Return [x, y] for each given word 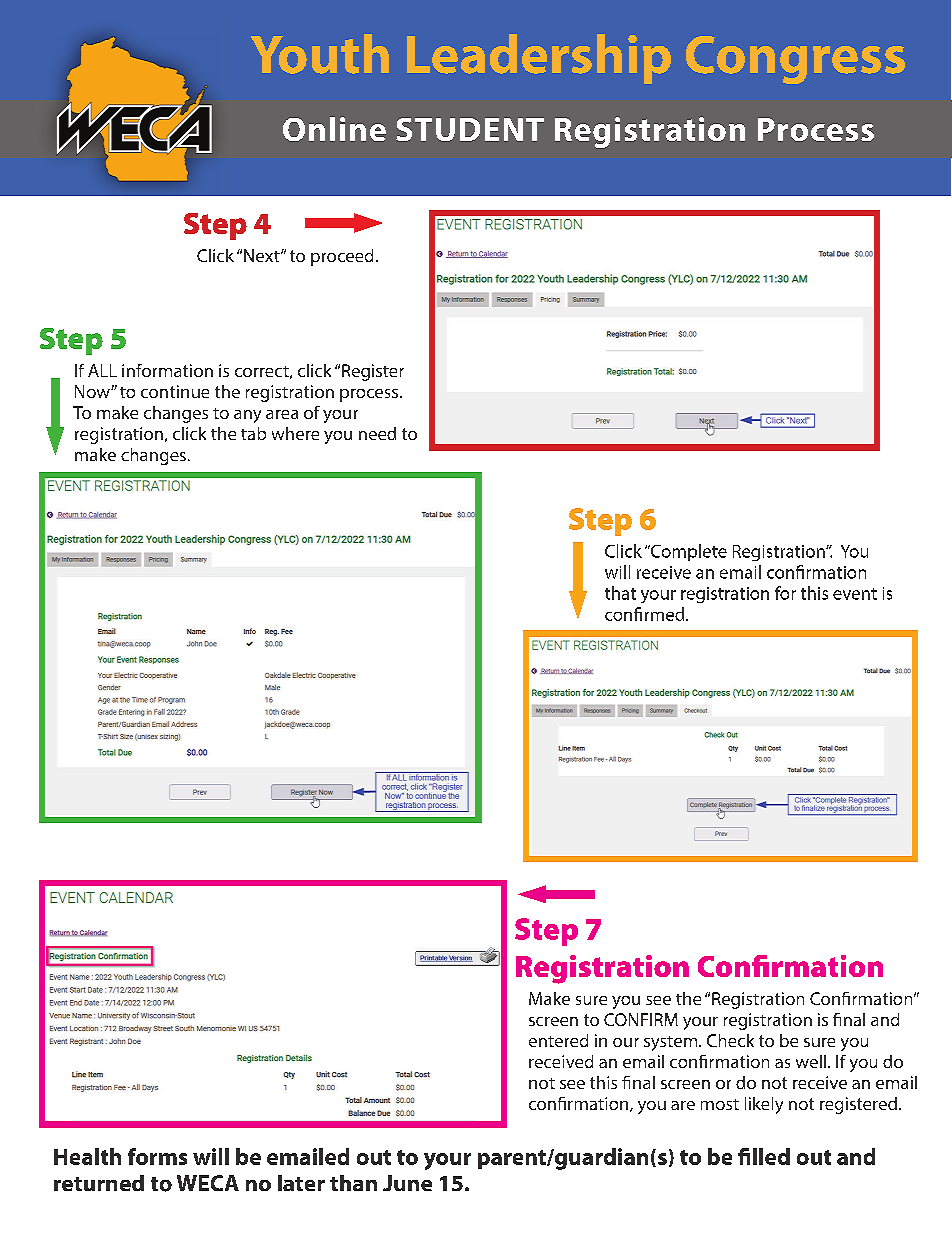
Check [730, 1040]
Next [263, 255]
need [377, 433]
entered [558, 1040]
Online [334, 129]
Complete [688, 552]
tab [253, 433]
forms [157, 1156]
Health [87, 1156]
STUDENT [470, 129]
